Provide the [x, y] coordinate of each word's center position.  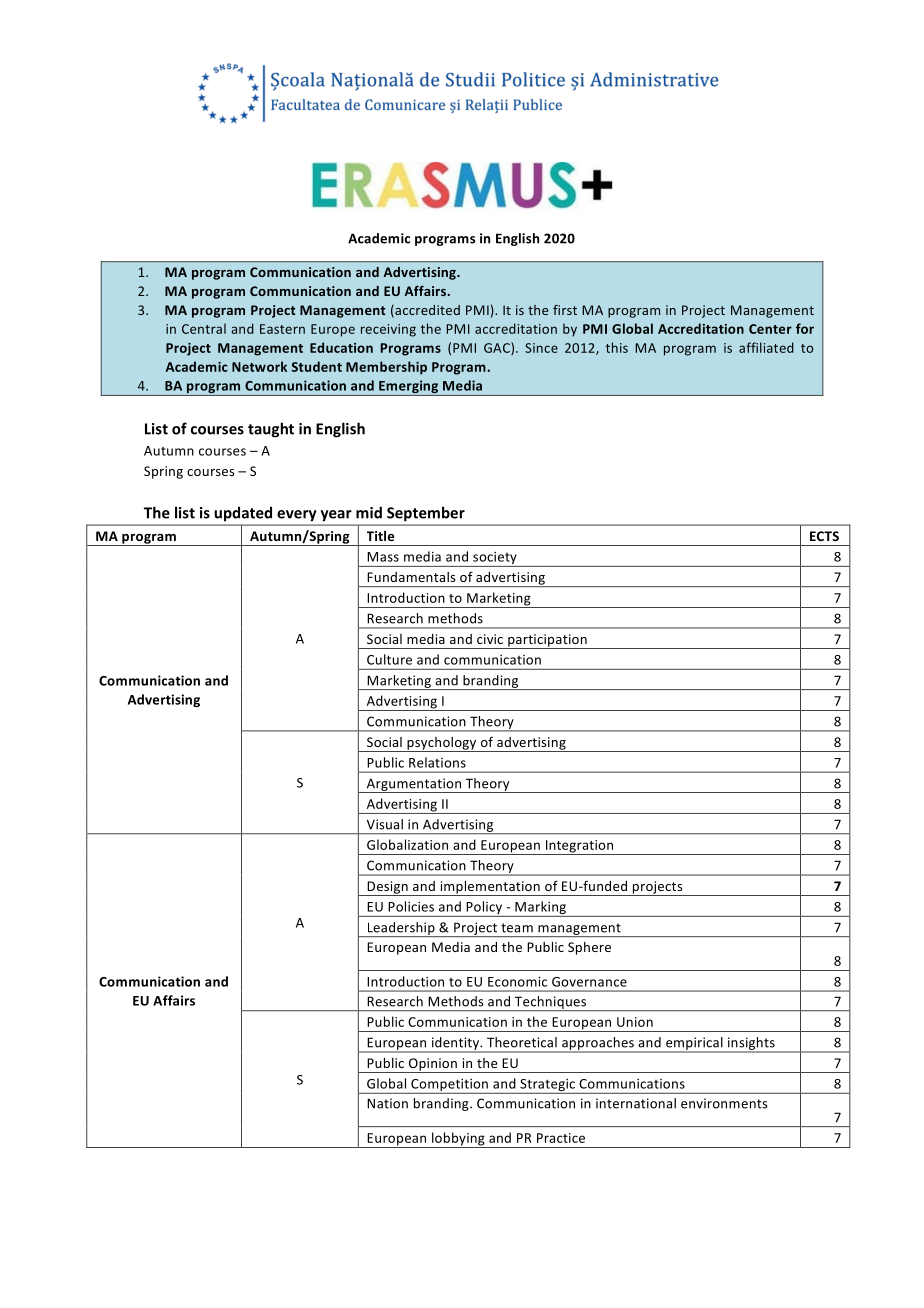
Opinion [432, 1065]
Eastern [282, 329]
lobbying [458, 1140]
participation [547, 641]
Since [541, 348]
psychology [442, 744]
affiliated [766, 347]
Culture [389, 659]
